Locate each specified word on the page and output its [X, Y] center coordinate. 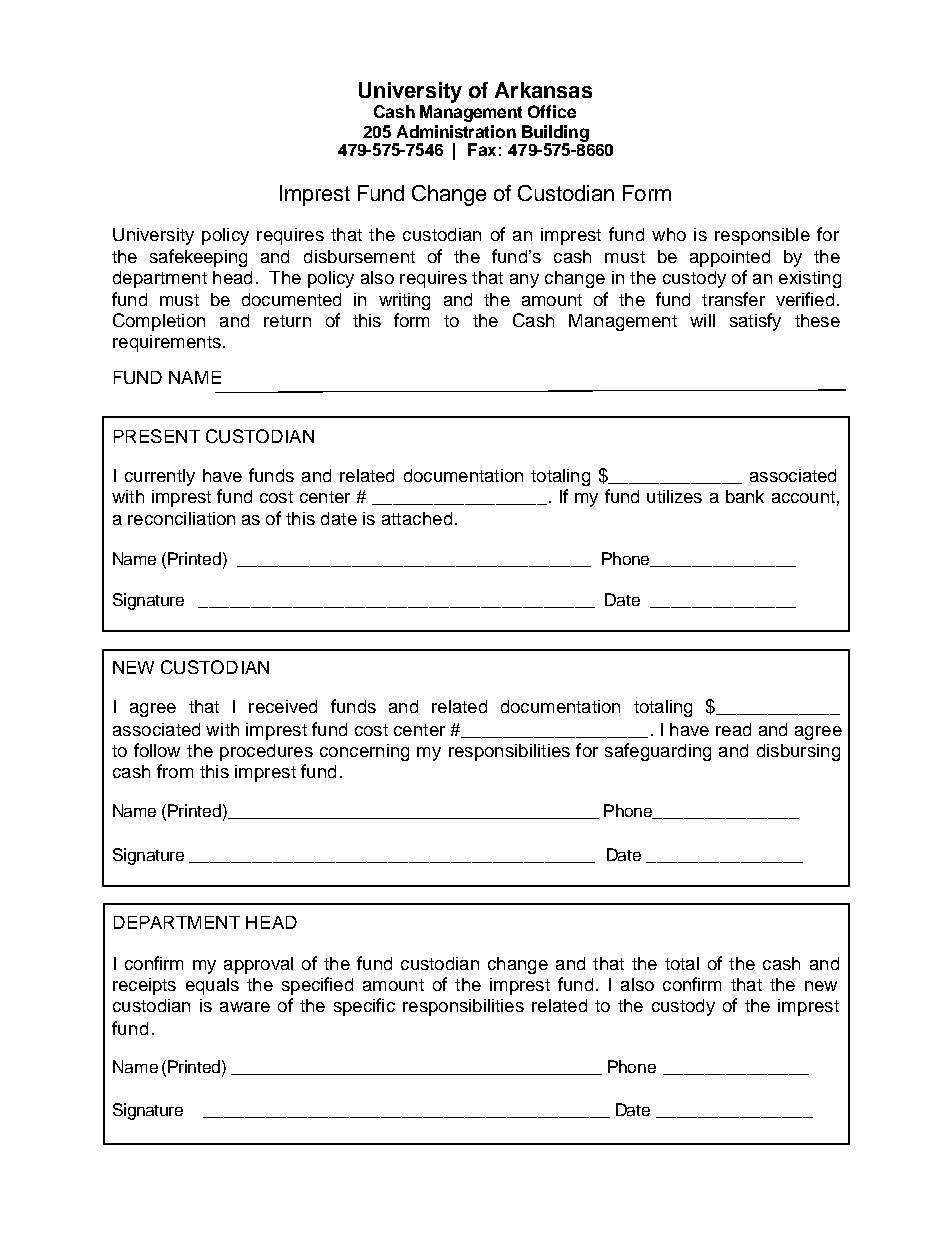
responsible [762, 236]
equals [212, 986]
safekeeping [198, 258]
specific [364, 1007]
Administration [456, 131]
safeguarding [658, 752]
